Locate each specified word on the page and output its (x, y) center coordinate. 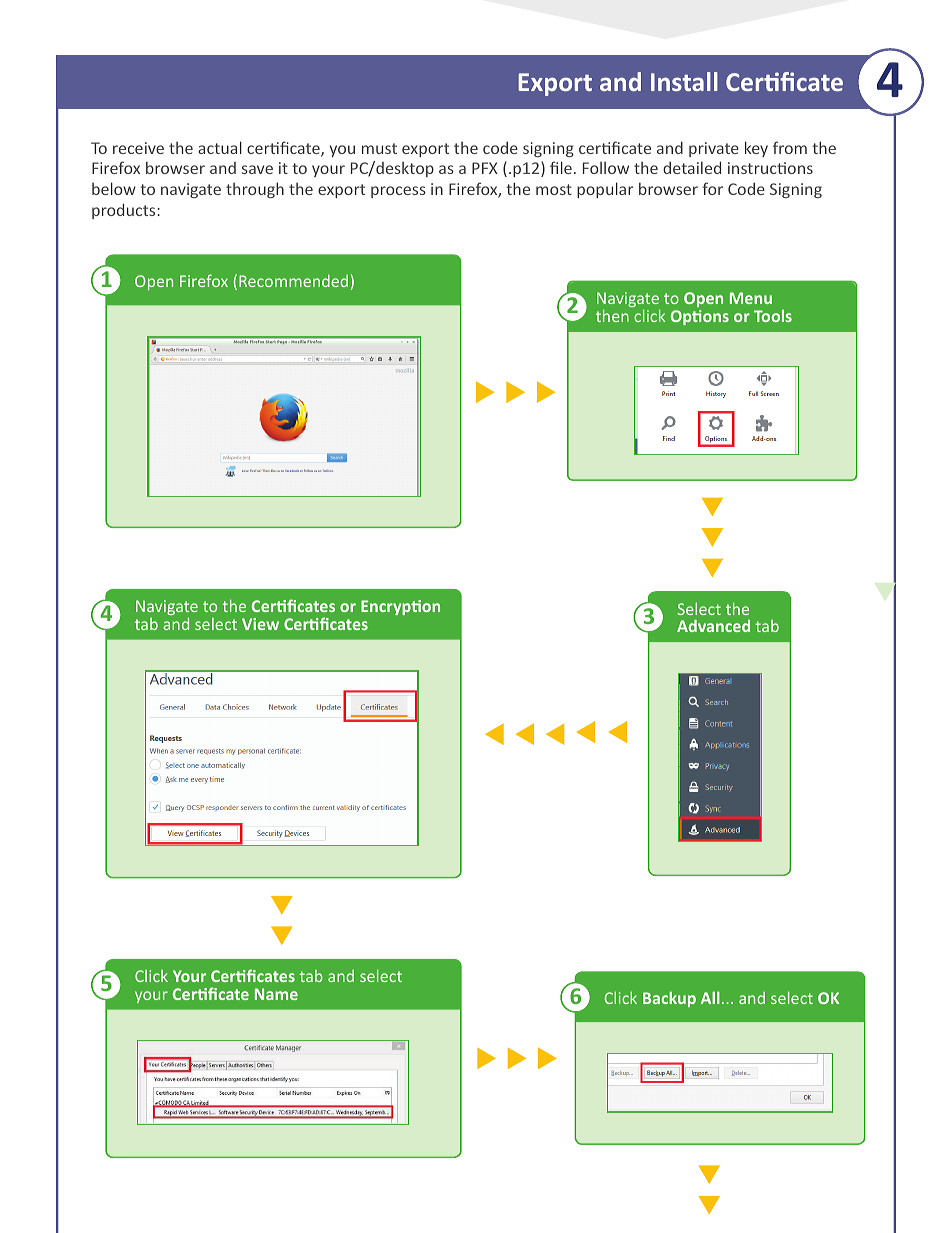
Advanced (713, 626)
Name (276, 994)
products (125, 211)
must (379, 148)
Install (684, 81)
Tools (773, 316)
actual (220, 147)
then (612, 315)
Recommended (293, 281)
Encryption (400, 607)
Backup (669, 999)
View (260, 624)
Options (700, 317)
